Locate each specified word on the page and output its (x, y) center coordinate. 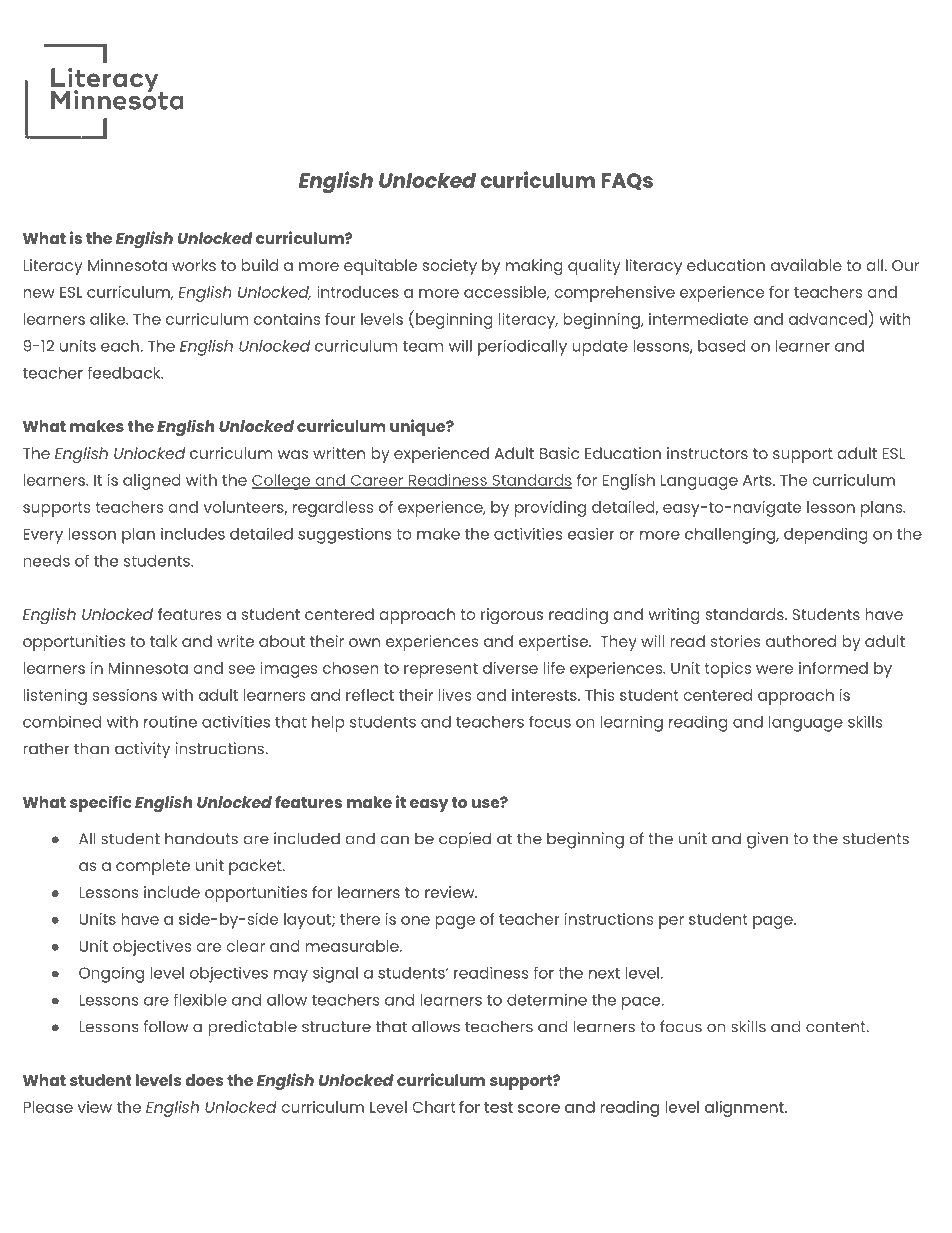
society (449, 267)
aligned (152, 482)
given (767, 840)
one (415, 920)
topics (727, 670)
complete (153, 867)
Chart (434, 1107)
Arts (758, 480)
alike (108, 319)
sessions (124, 695)
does (204, 1080)
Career (377, 481)
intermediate (698, 319)
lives (455, 695)
